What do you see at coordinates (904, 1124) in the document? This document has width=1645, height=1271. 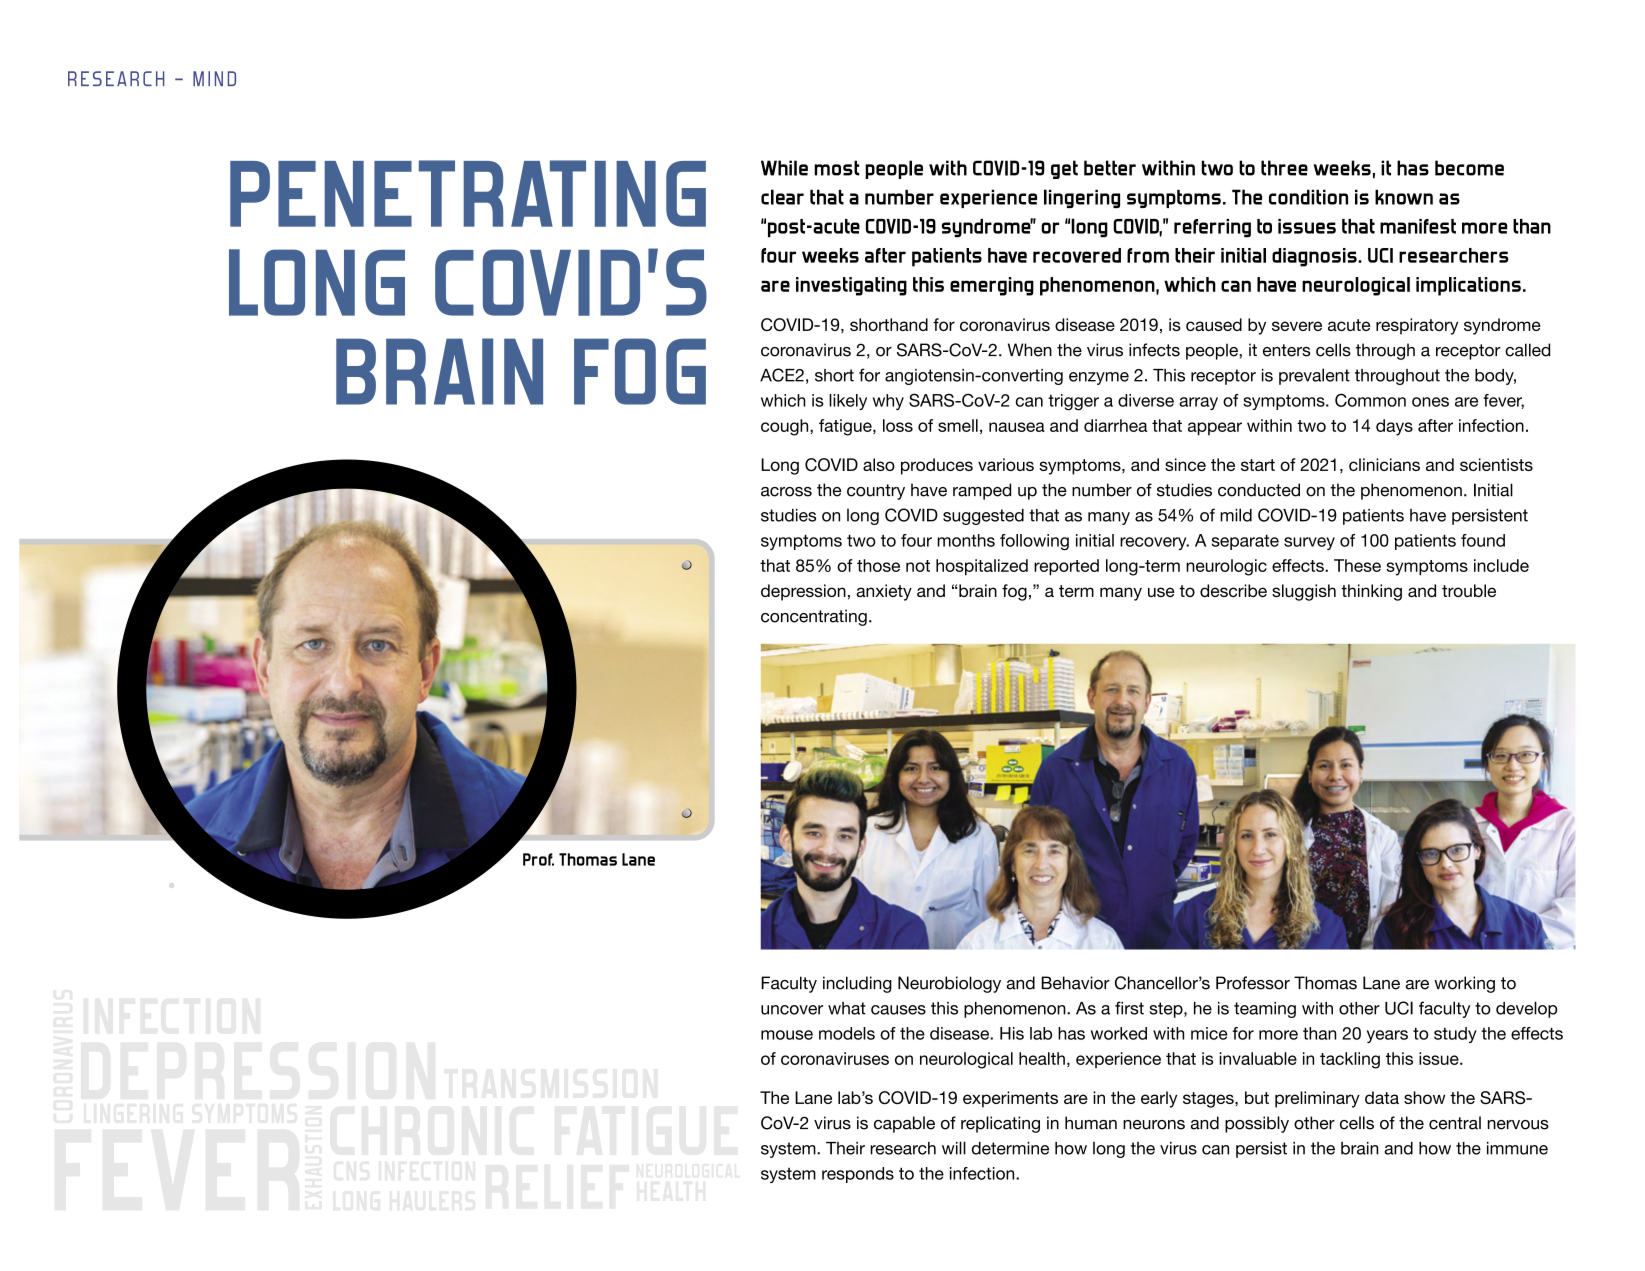 I see `capable` at bounding box center [904, 1124].
